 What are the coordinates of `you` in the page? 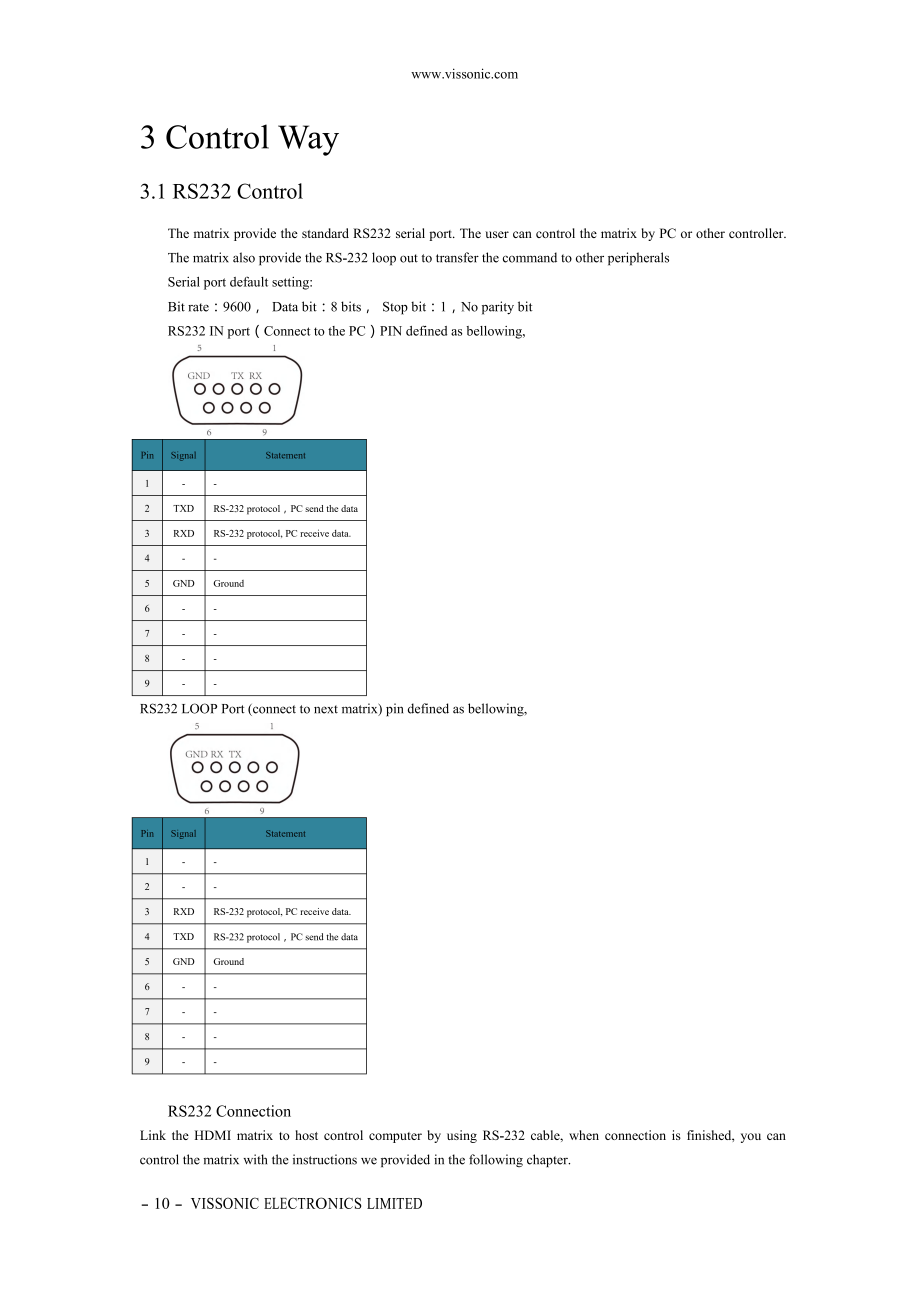 It's located at (751, 1138).
